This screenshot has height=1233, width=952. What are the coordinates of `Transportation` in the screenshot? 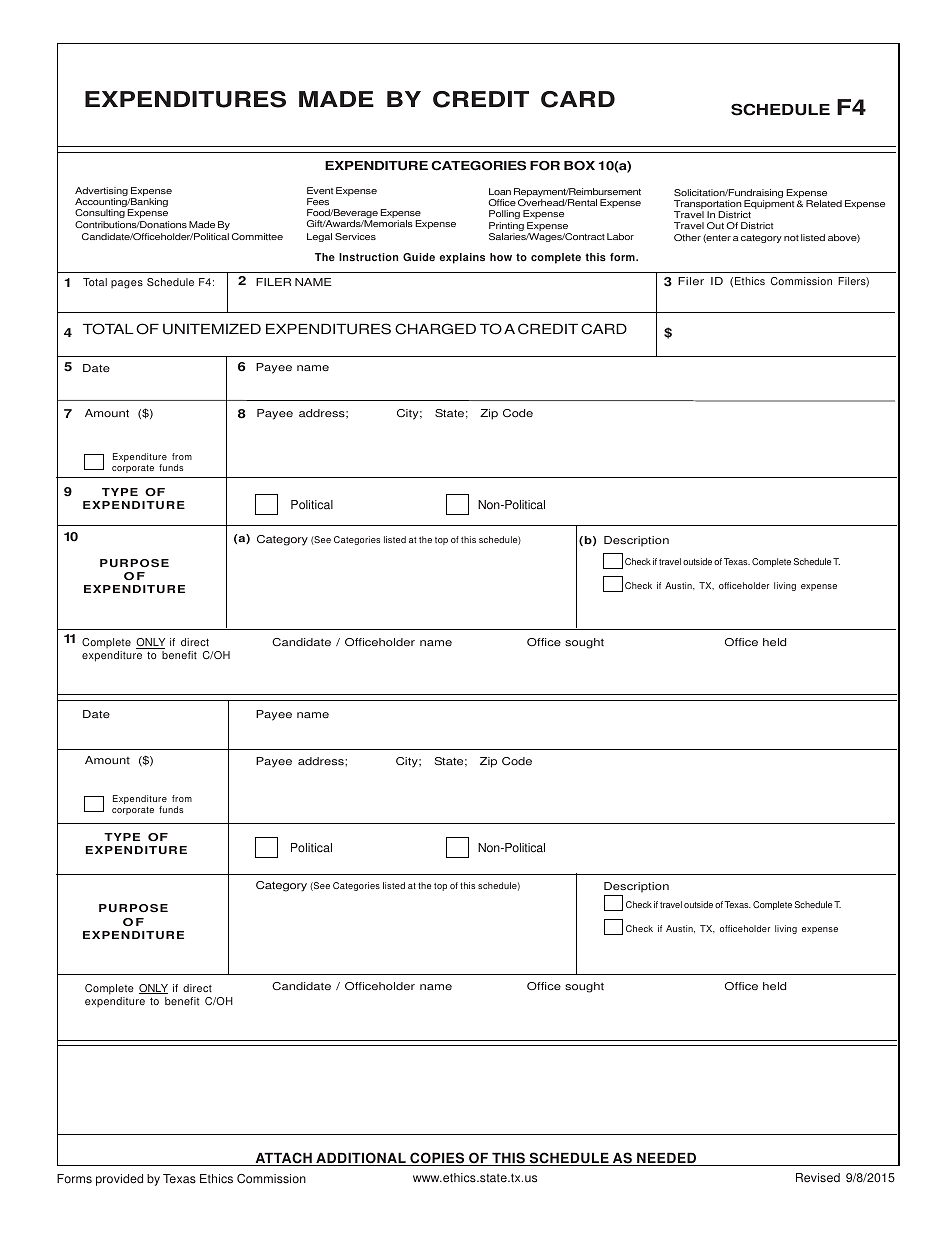 It's located at (708, 206).
